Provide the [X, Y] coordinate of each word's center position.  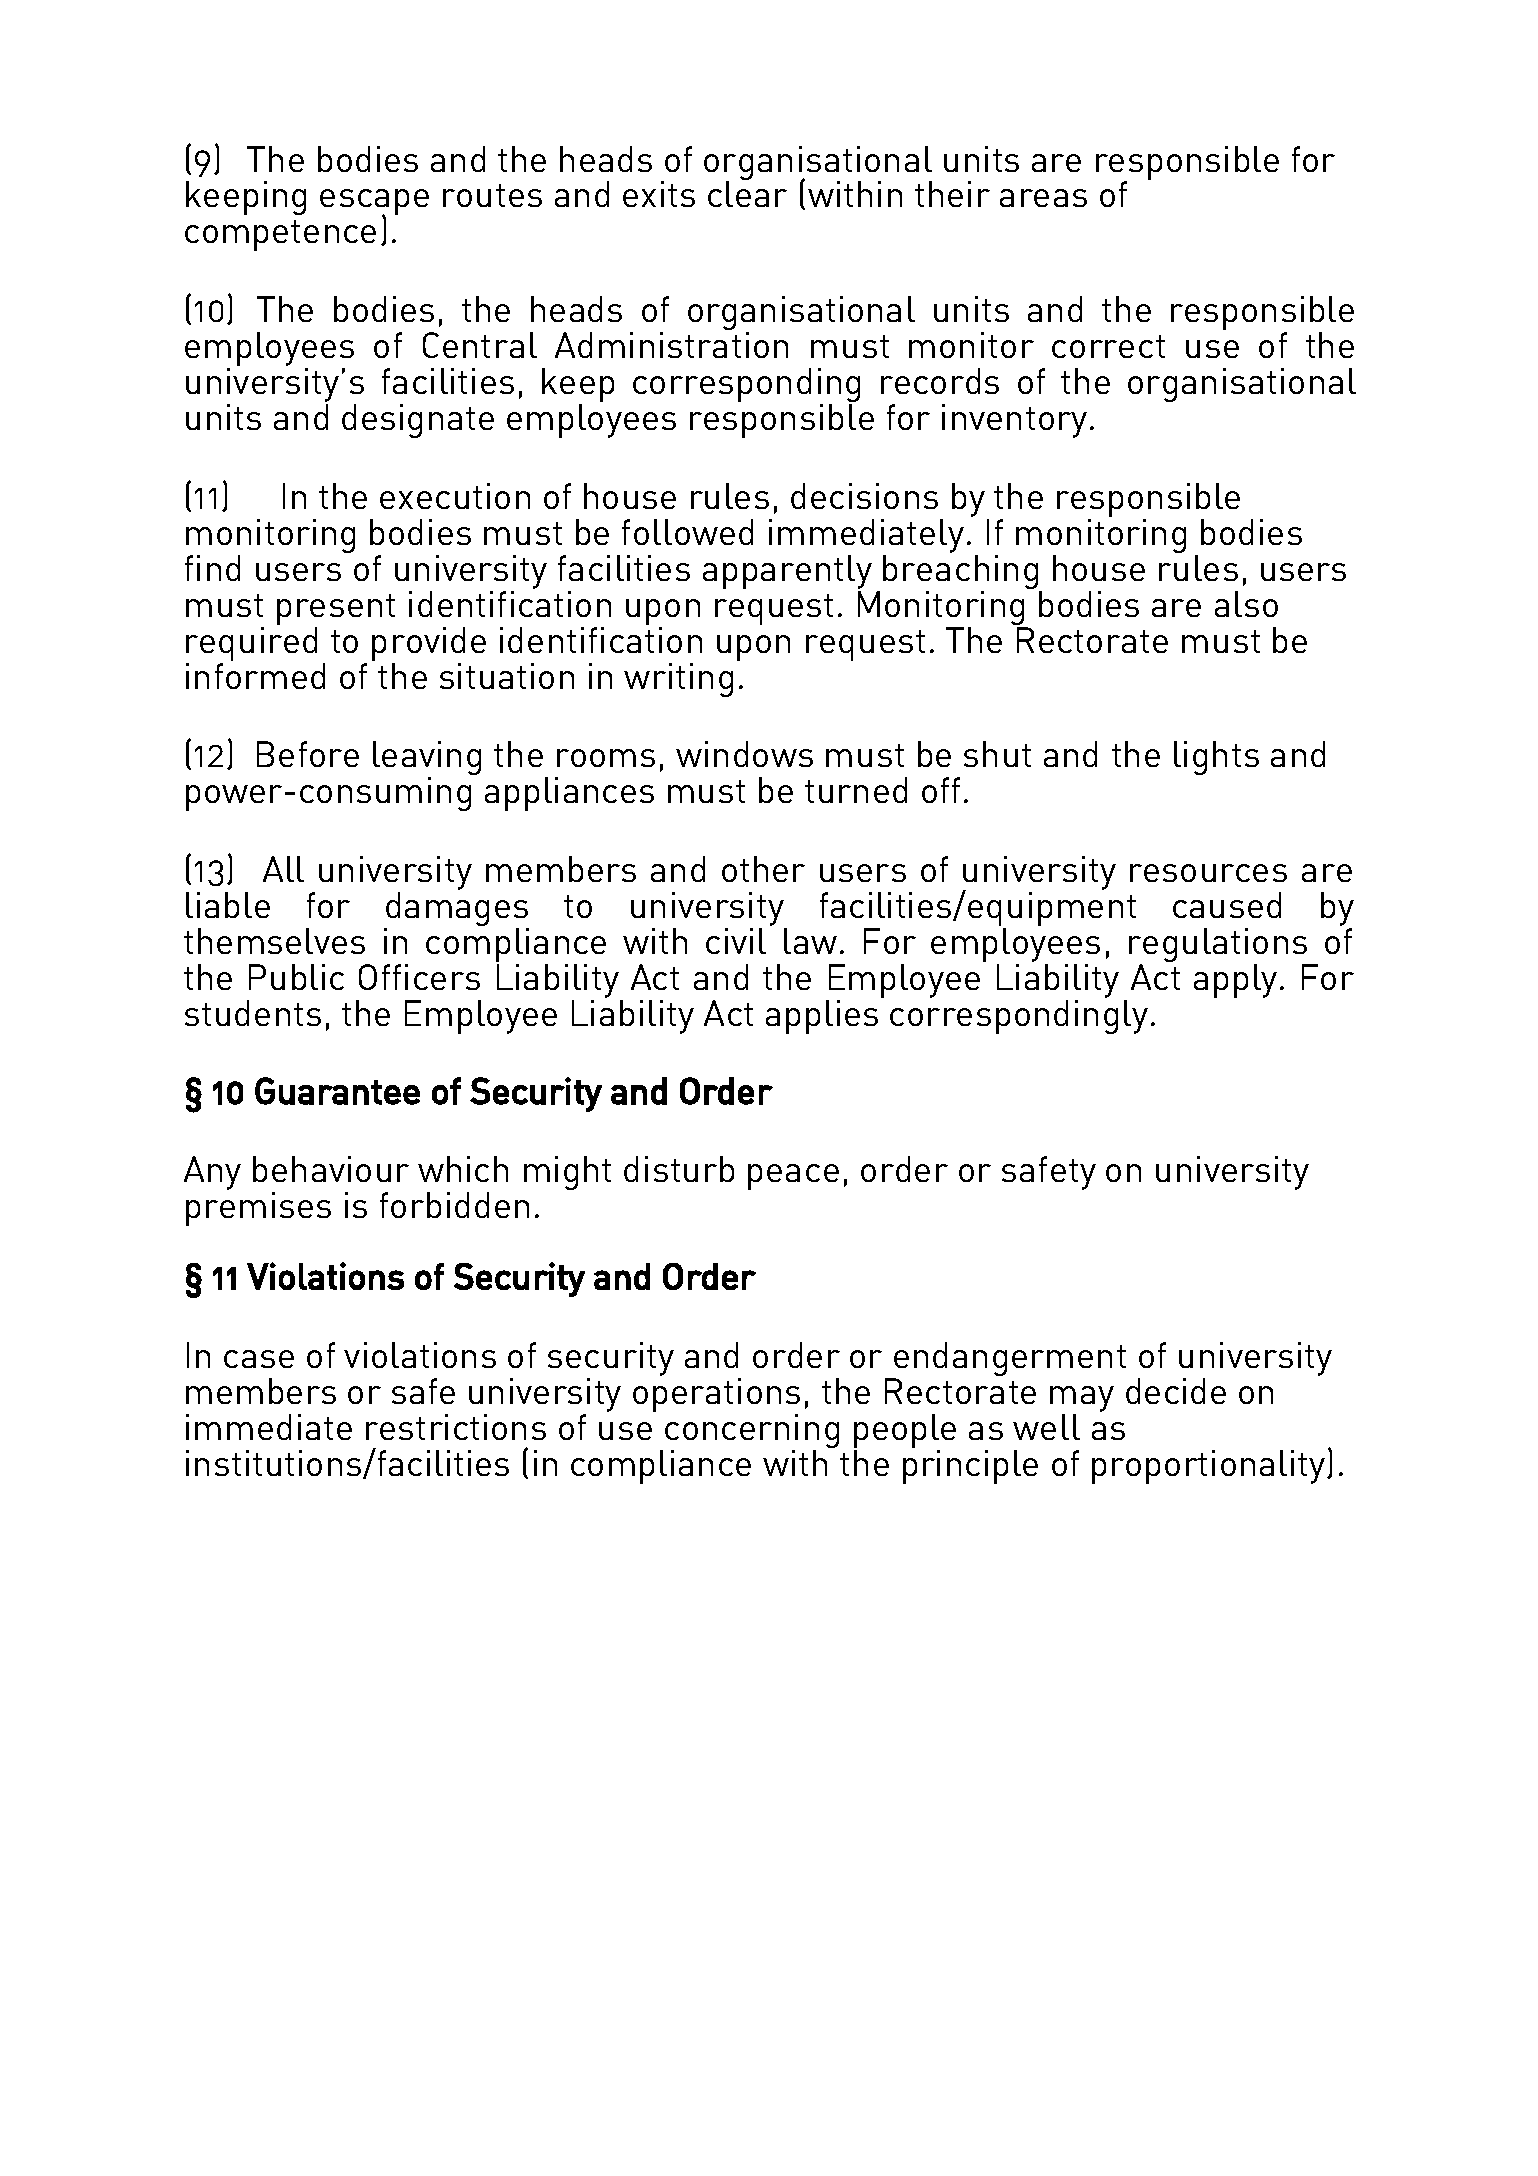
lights [1216, 758]
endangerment [1009, 1360]
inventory [1014, 421]
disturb [679, 1169]
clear [747, 194]
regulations [1219, 946]
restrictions [456, 1427]
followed [687, 532]
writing [678, 680]
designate [418, 421]
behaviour [331, 1169]
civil [736, 941]
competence [280, 235]
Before [308, 754]
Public [296, 977]
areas [1043, 198]
